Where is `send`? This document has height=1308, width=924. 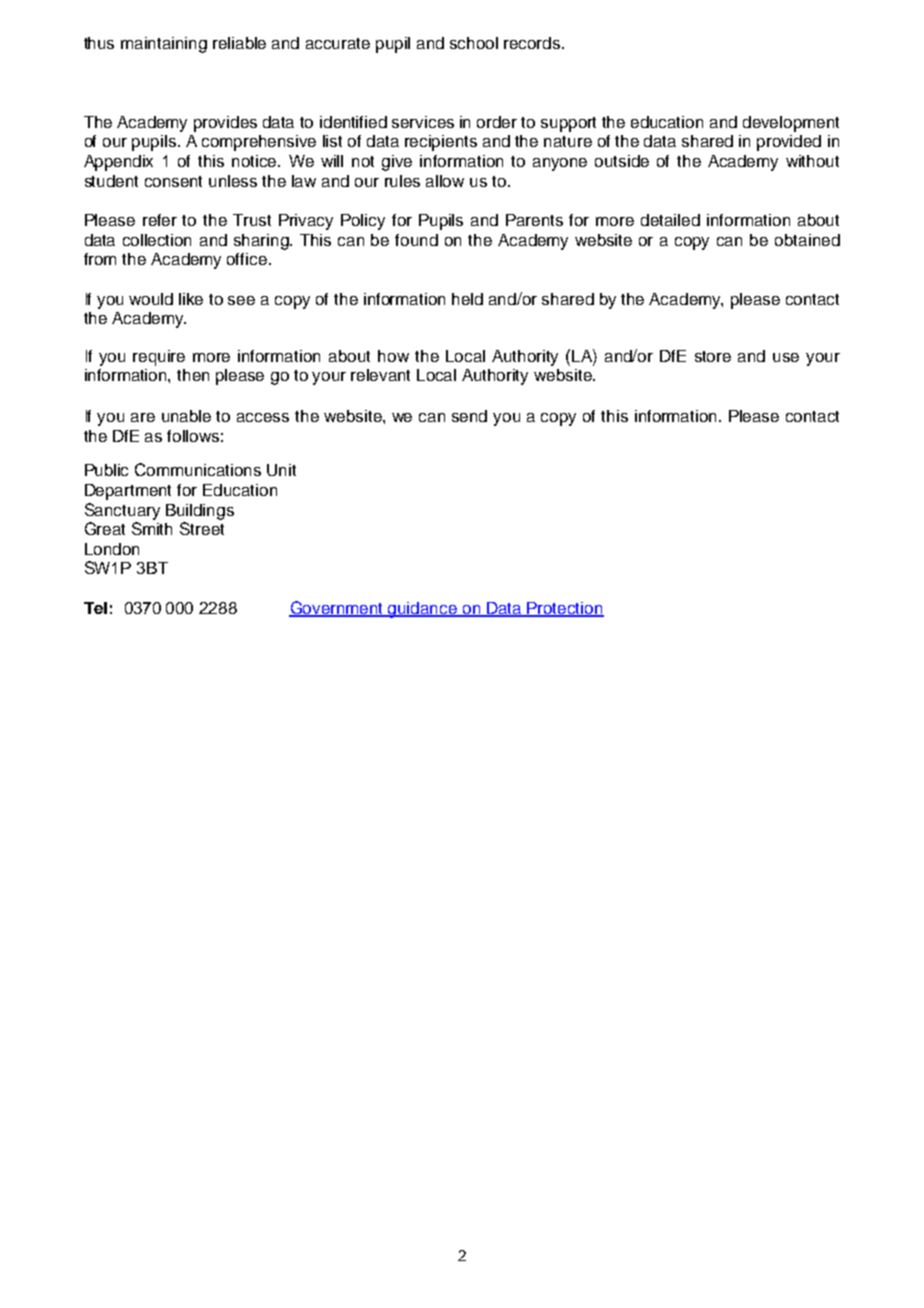 send is located at coordinates (469, 416).
